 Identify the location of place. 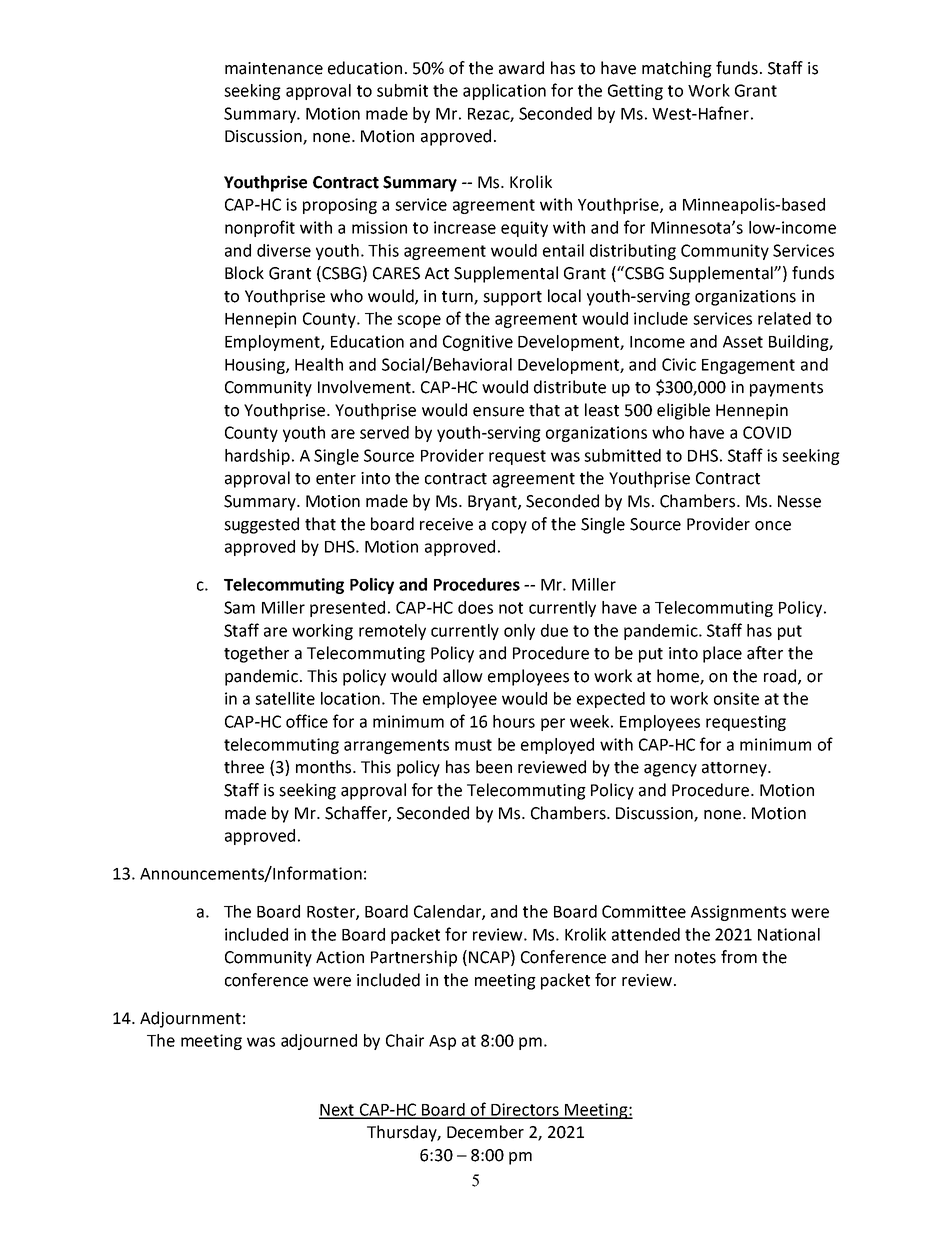
(722, 654).
